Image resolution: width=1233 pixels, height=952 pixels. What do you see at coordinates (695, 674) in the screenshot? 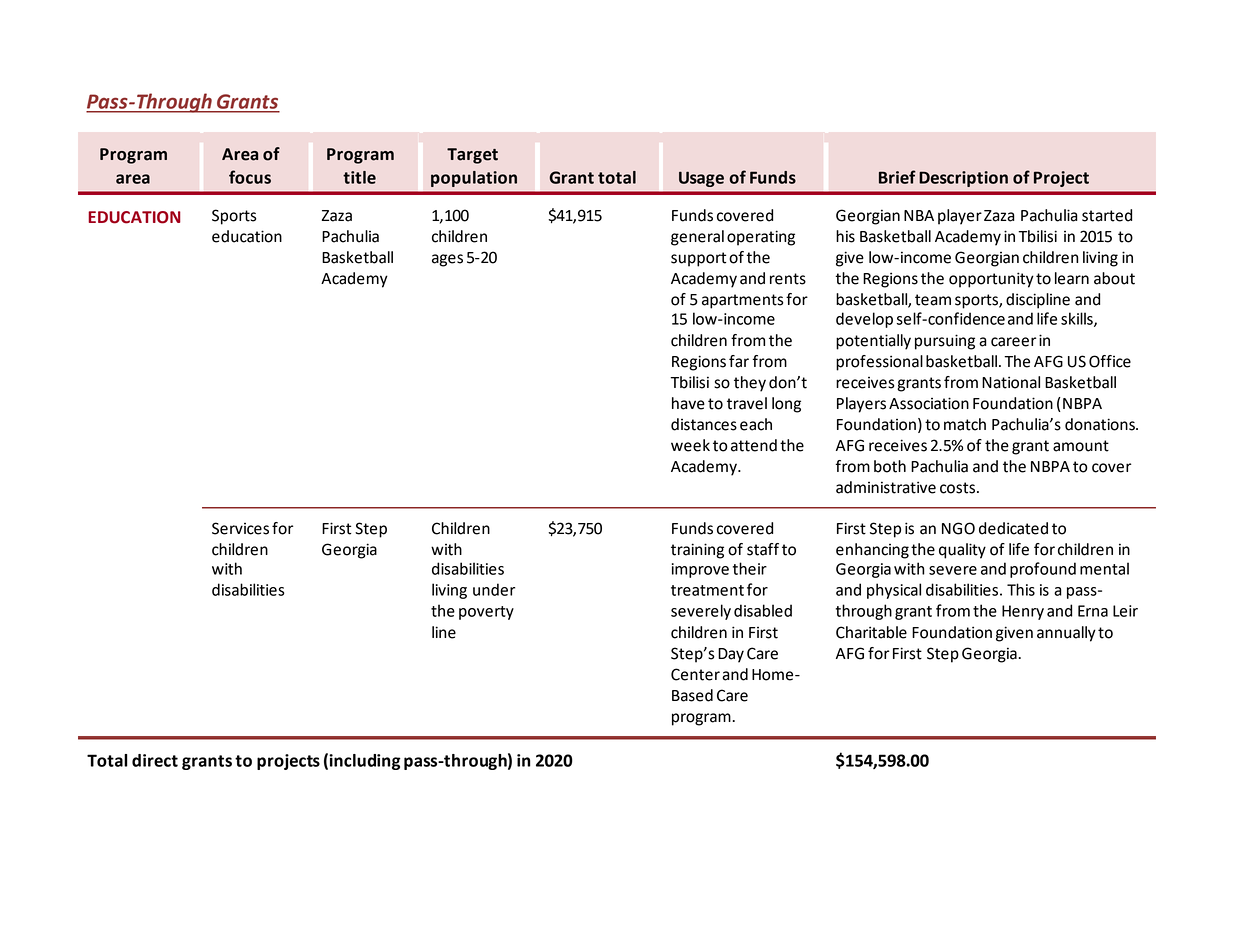
I see `Center` at bounding box center [695, 674].
